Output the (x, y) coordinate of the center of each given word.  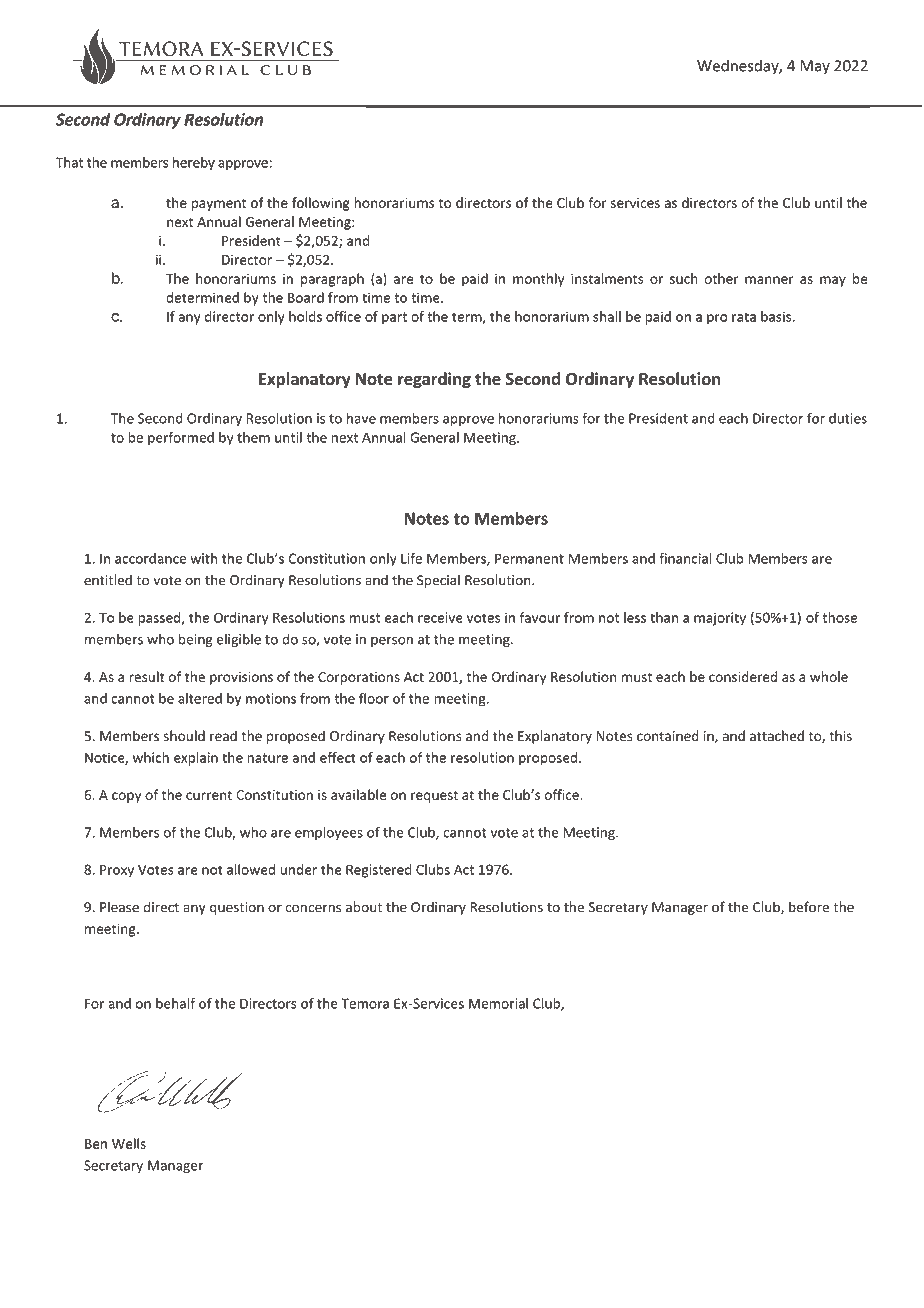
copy (126, 797)
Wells (129, 1143)
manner (769, 280)
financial (685, 558)
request (434, 797)
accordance (150, 558)
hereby (194, 164)
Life (411, 558)
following (321, 204)
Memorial (498, 1003)
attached (777, 736)
